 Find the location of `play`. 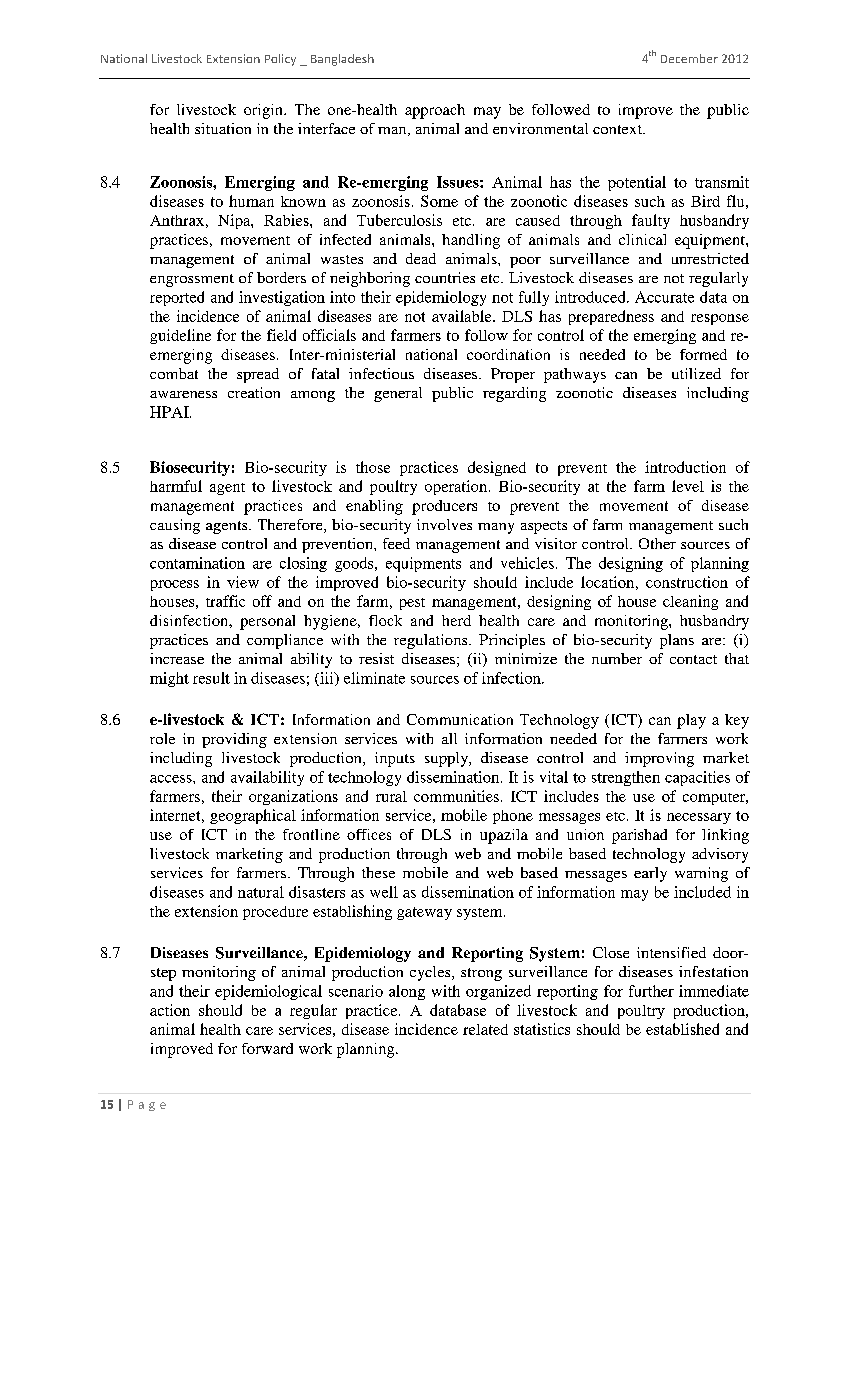

play is located at coordinates (691, 721).
